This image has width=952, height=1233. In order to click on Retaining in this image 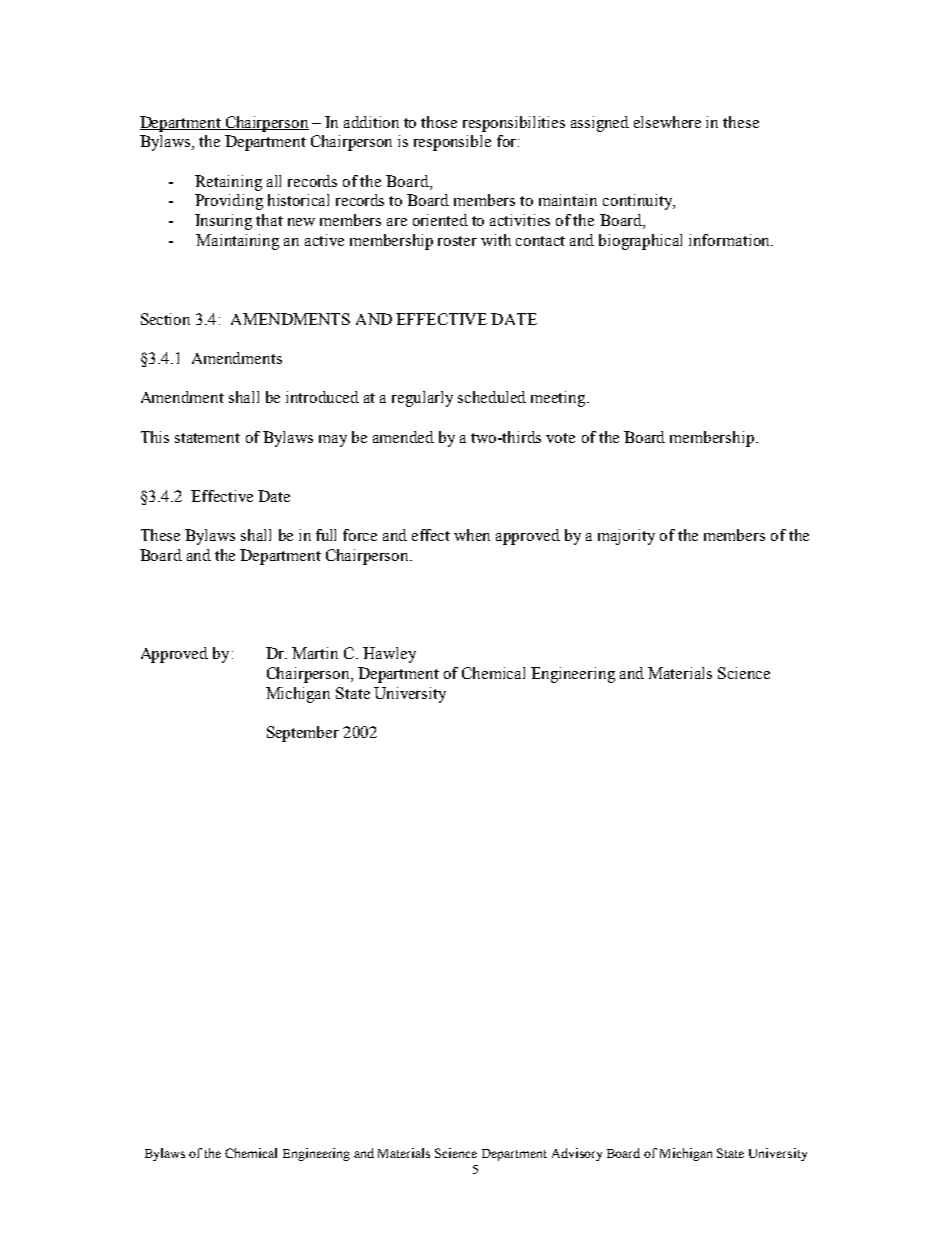, I will do `click(228, 183)`.
